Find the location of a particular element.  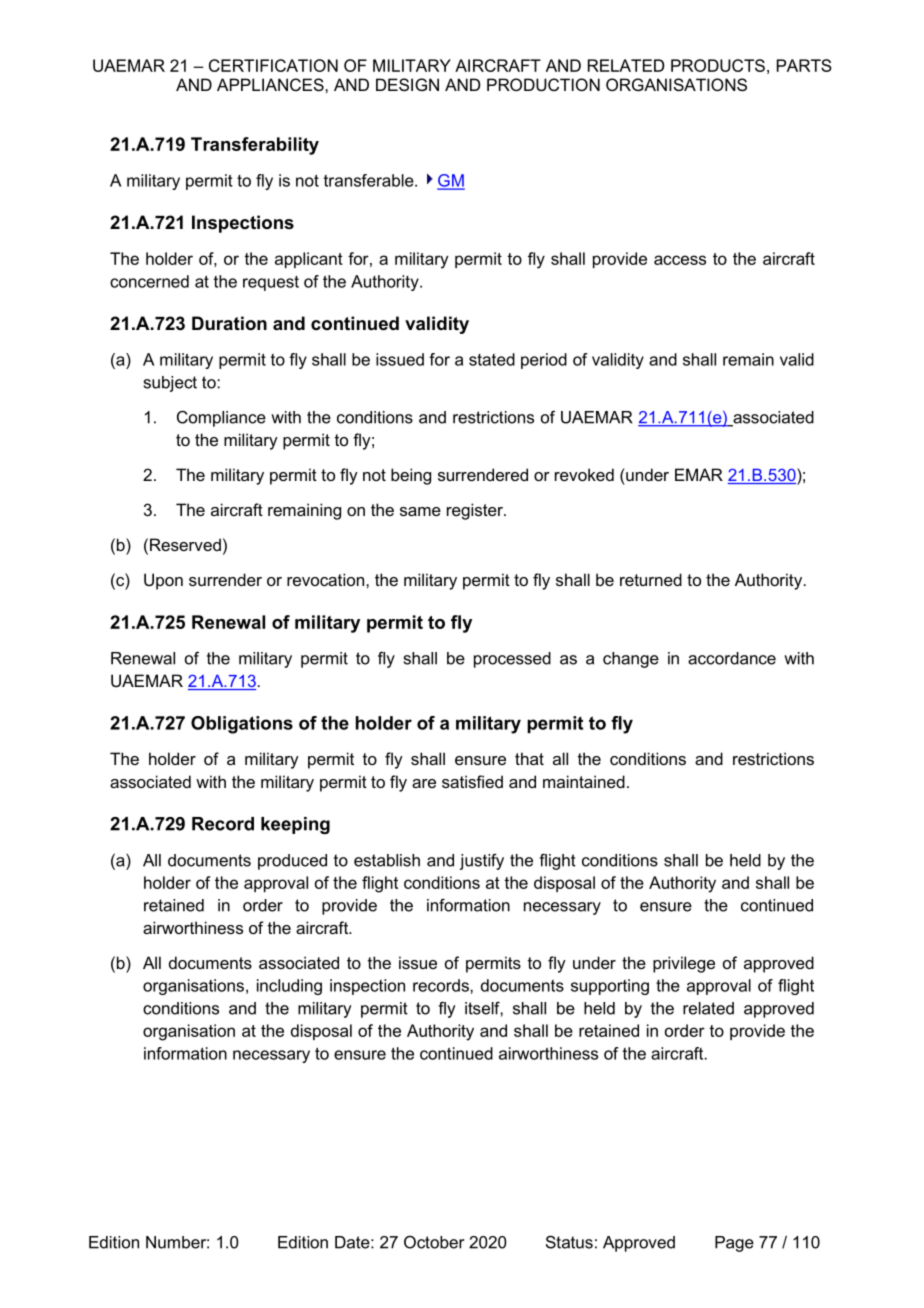

returned is located at coordinates (651, 579).
